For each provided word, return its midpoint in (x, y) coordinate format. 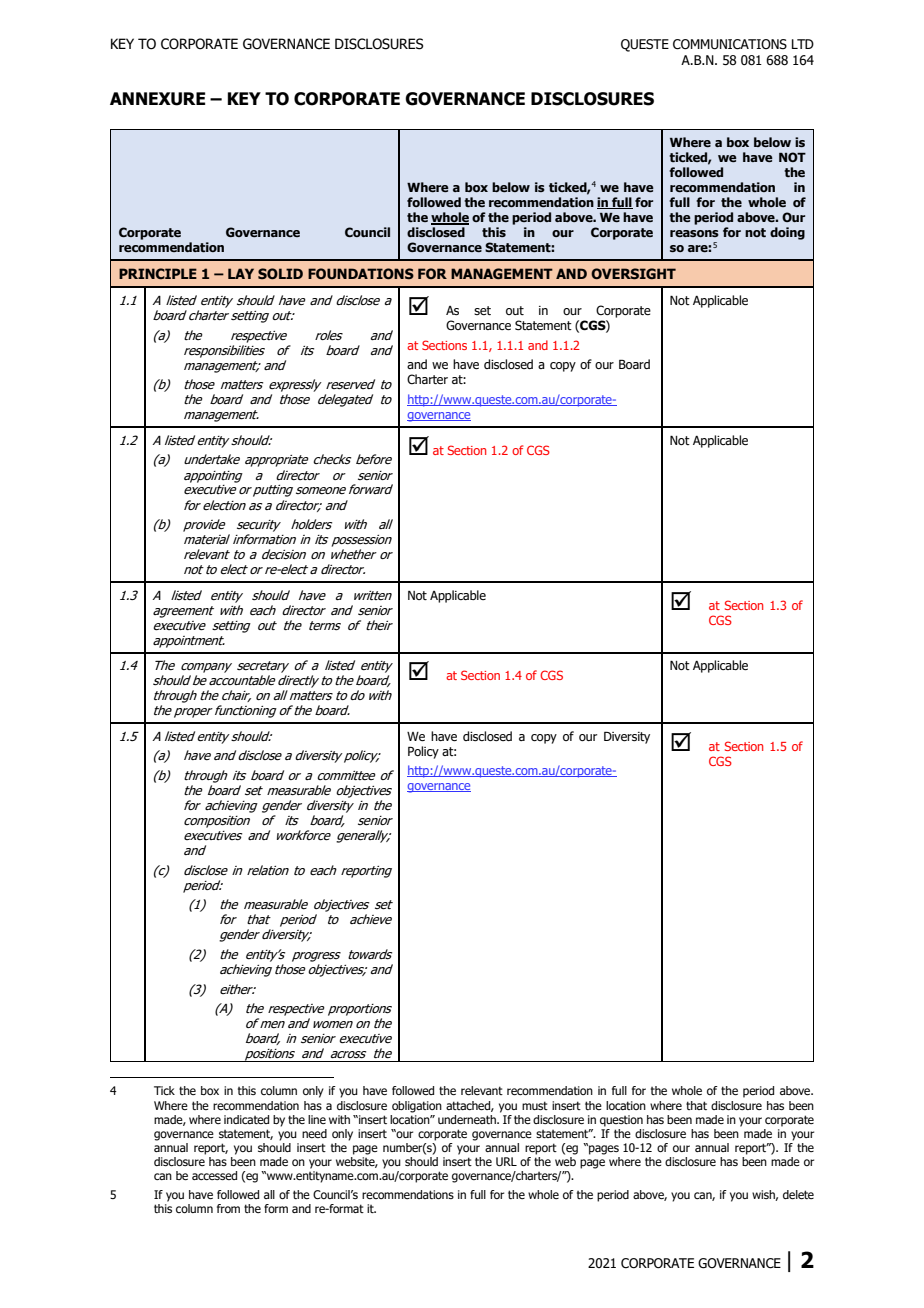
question (621, 1121)
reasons (694, 233)
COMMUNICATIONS (730, 44)
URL (506, 1161)
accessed (214, 1175)
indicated (246, 1119)
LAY (241, 273)
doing (787, 233)
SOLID (280, 273)
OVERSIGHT (633, 273)
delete (798, 1194)
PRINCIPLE (158, 273)
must (535, 1105)
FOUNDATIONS (361, 273)
